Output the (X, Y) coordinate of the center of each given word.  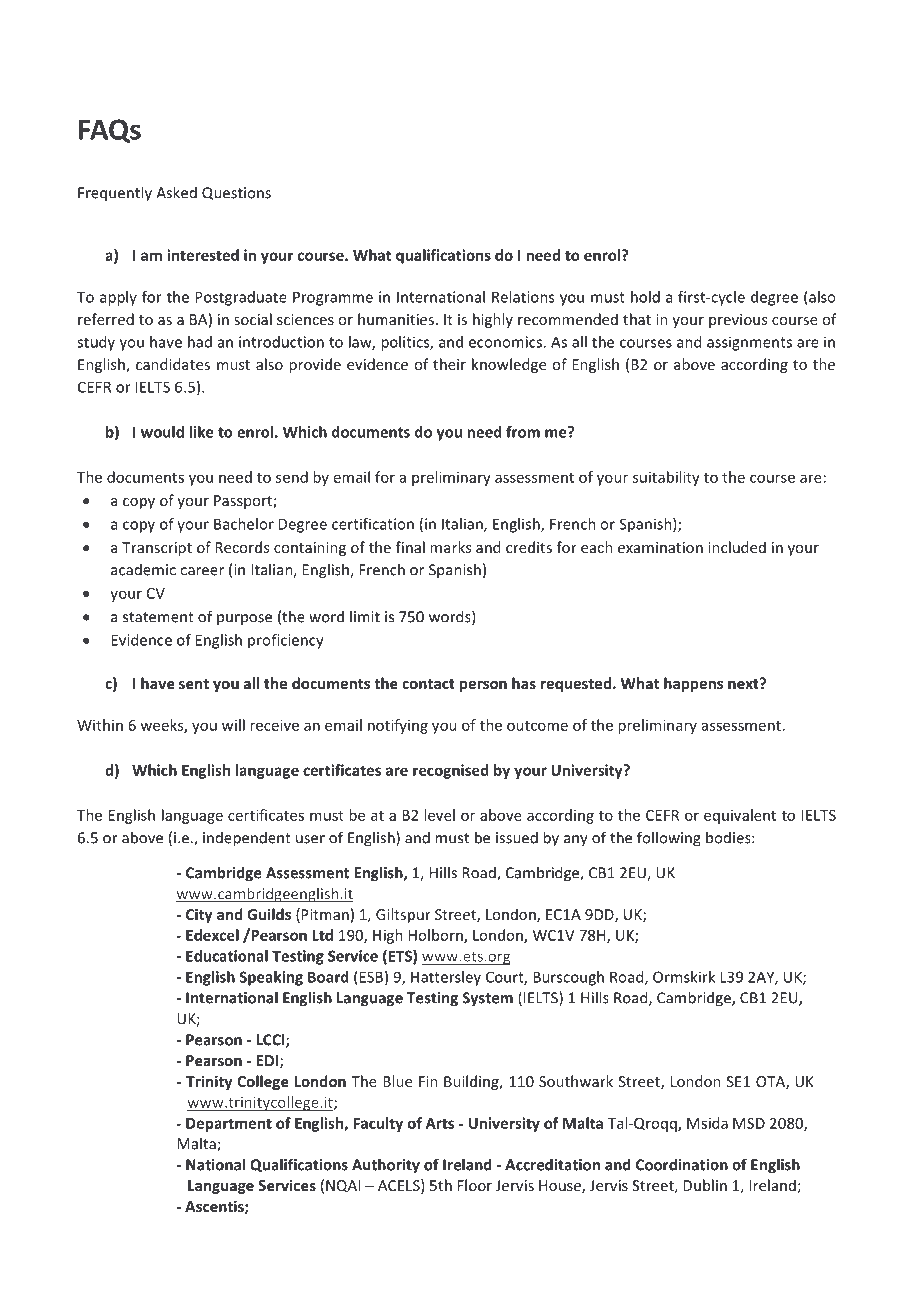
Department (229, 1125)
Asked (176, 192)
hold (645, 297)
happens (693, 684)
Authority (386, 1166)
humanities (396, 319)
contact (428, 684)
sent (194, 684)
